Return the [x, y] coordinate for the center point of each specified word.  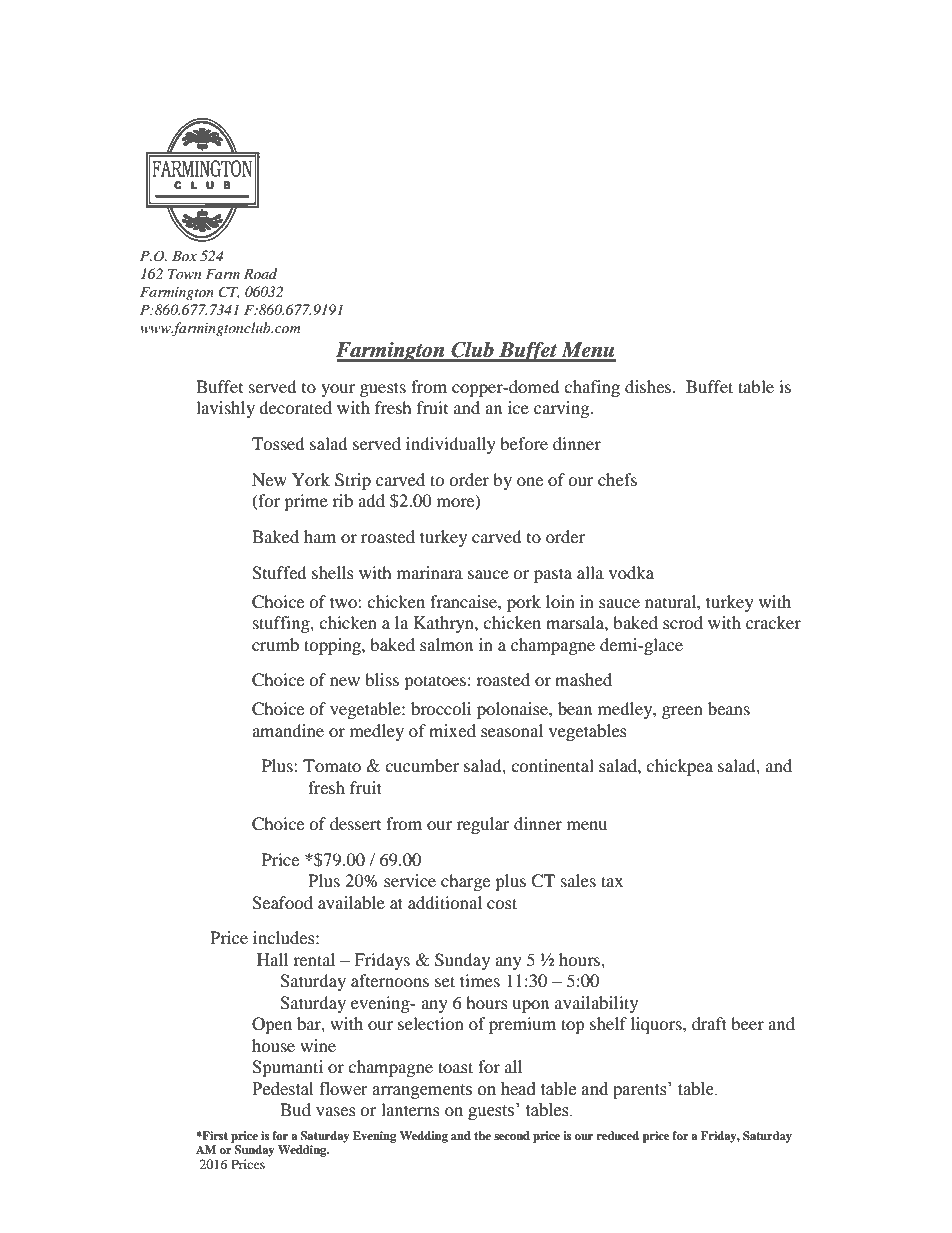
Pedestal [282, 1089]
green [682, 712]
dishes [649, 386]
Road [260, 273]
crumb [275, 644]
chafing [592, 388]
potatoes [435, 682]
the [482, 1135]
